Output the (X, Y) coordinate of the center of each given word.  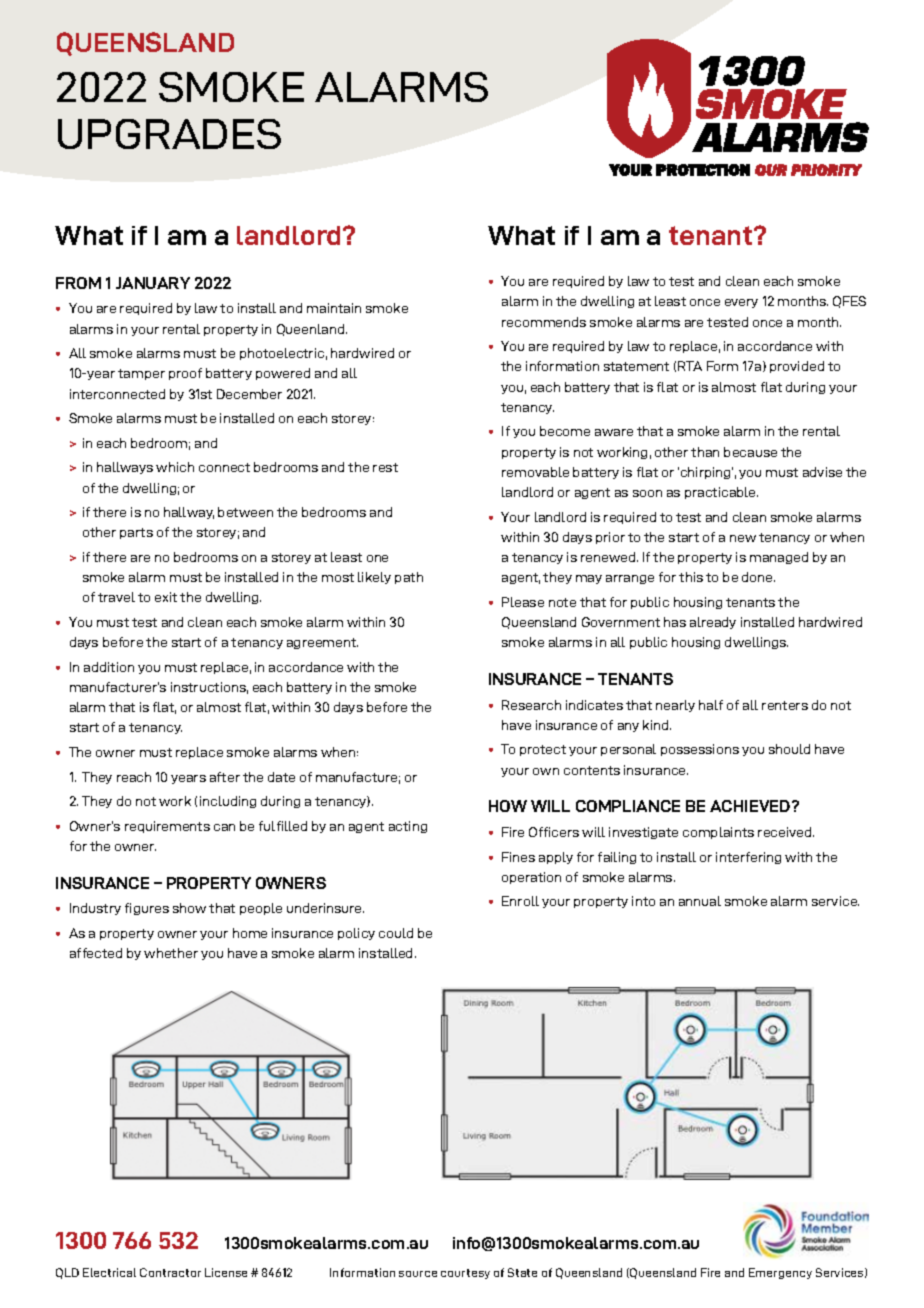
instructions (209, 688)
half (711, 705)
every (741, 303)
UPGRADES (169, 134)
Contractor (170, 1272)
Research (531, 705)
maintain (334, 308)
